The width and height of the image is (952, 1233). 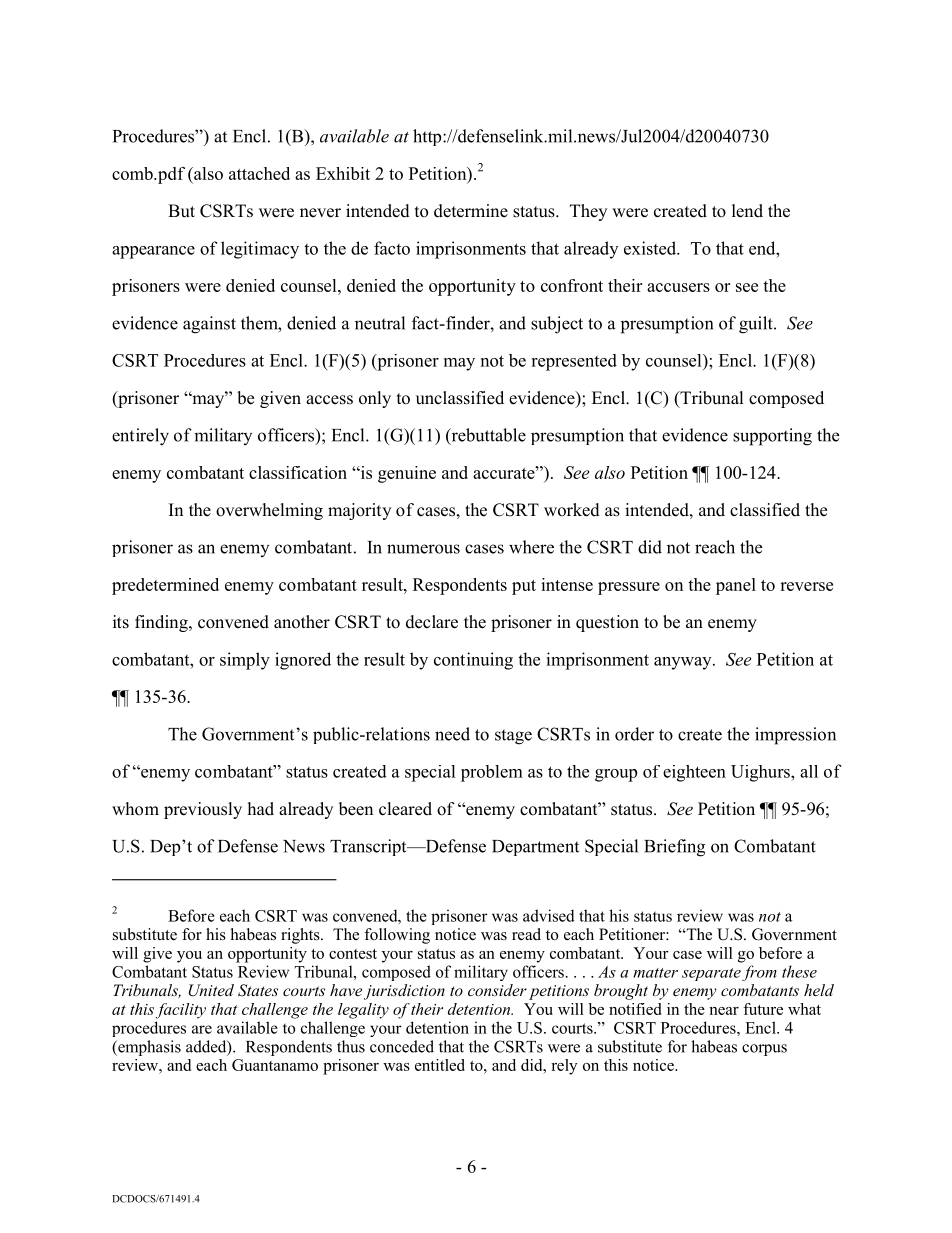 What do you see at coordinates (747, 211) in the image?
I see `lend` at bounding box center [747, 211].
